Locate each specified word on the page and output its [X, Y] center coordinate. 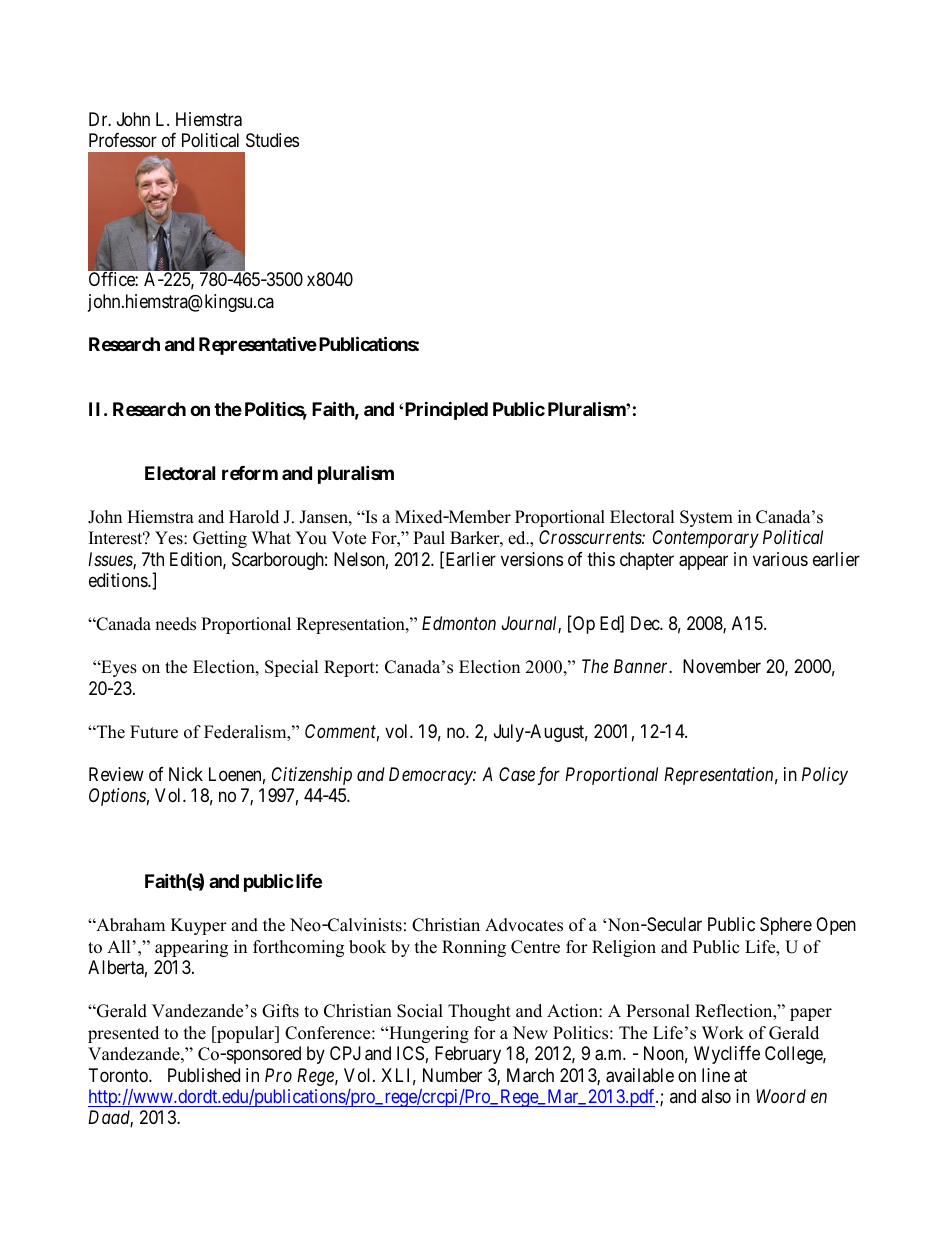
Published [204, 1075]
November [722, 666]
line [716, 1075]
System [706, 518]
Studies [272, 140]
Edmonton [459, 623]
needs [175, 624]
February [468, 1055]
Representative [258, 345]
